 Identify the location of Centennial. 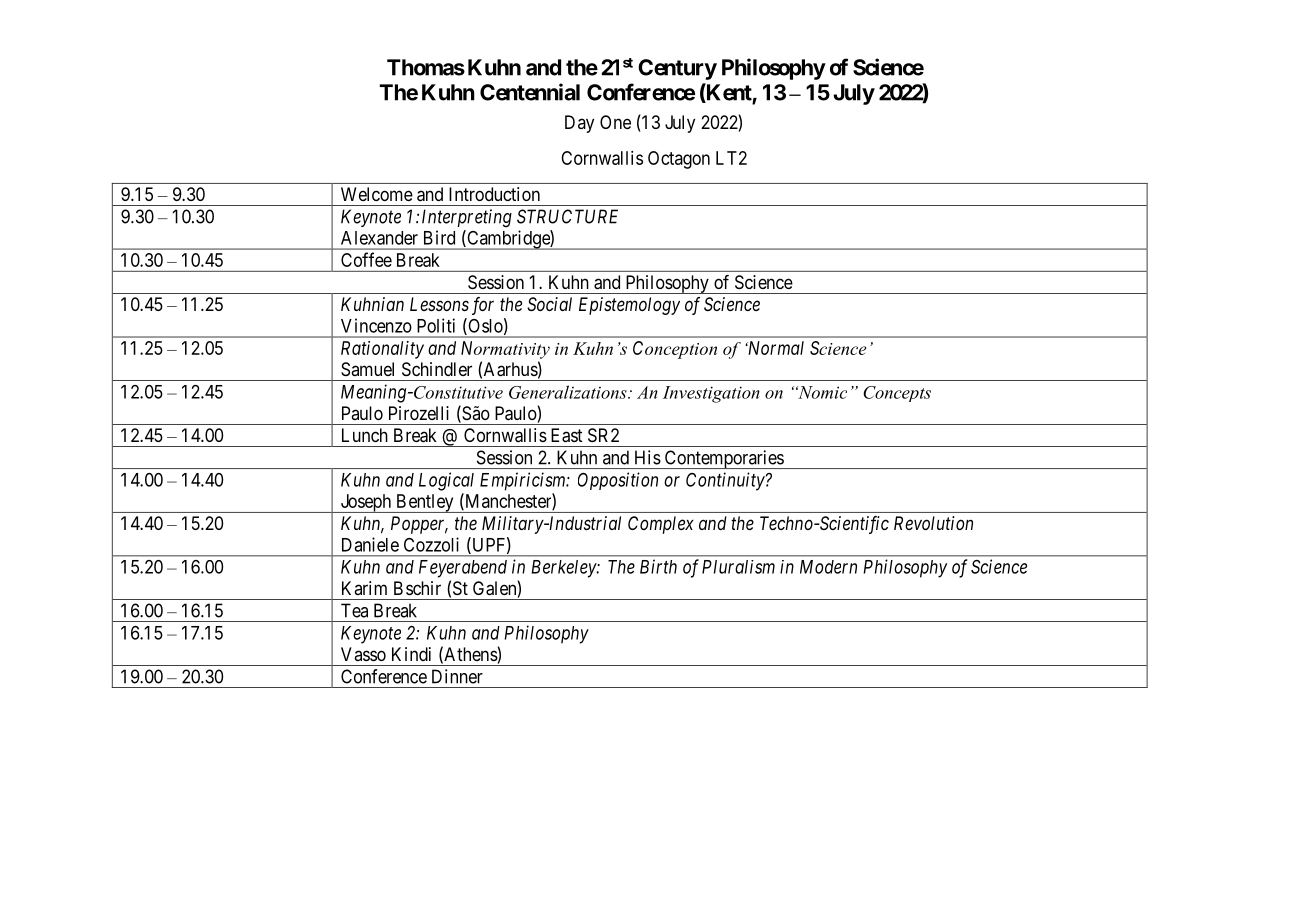
(530, 92).
